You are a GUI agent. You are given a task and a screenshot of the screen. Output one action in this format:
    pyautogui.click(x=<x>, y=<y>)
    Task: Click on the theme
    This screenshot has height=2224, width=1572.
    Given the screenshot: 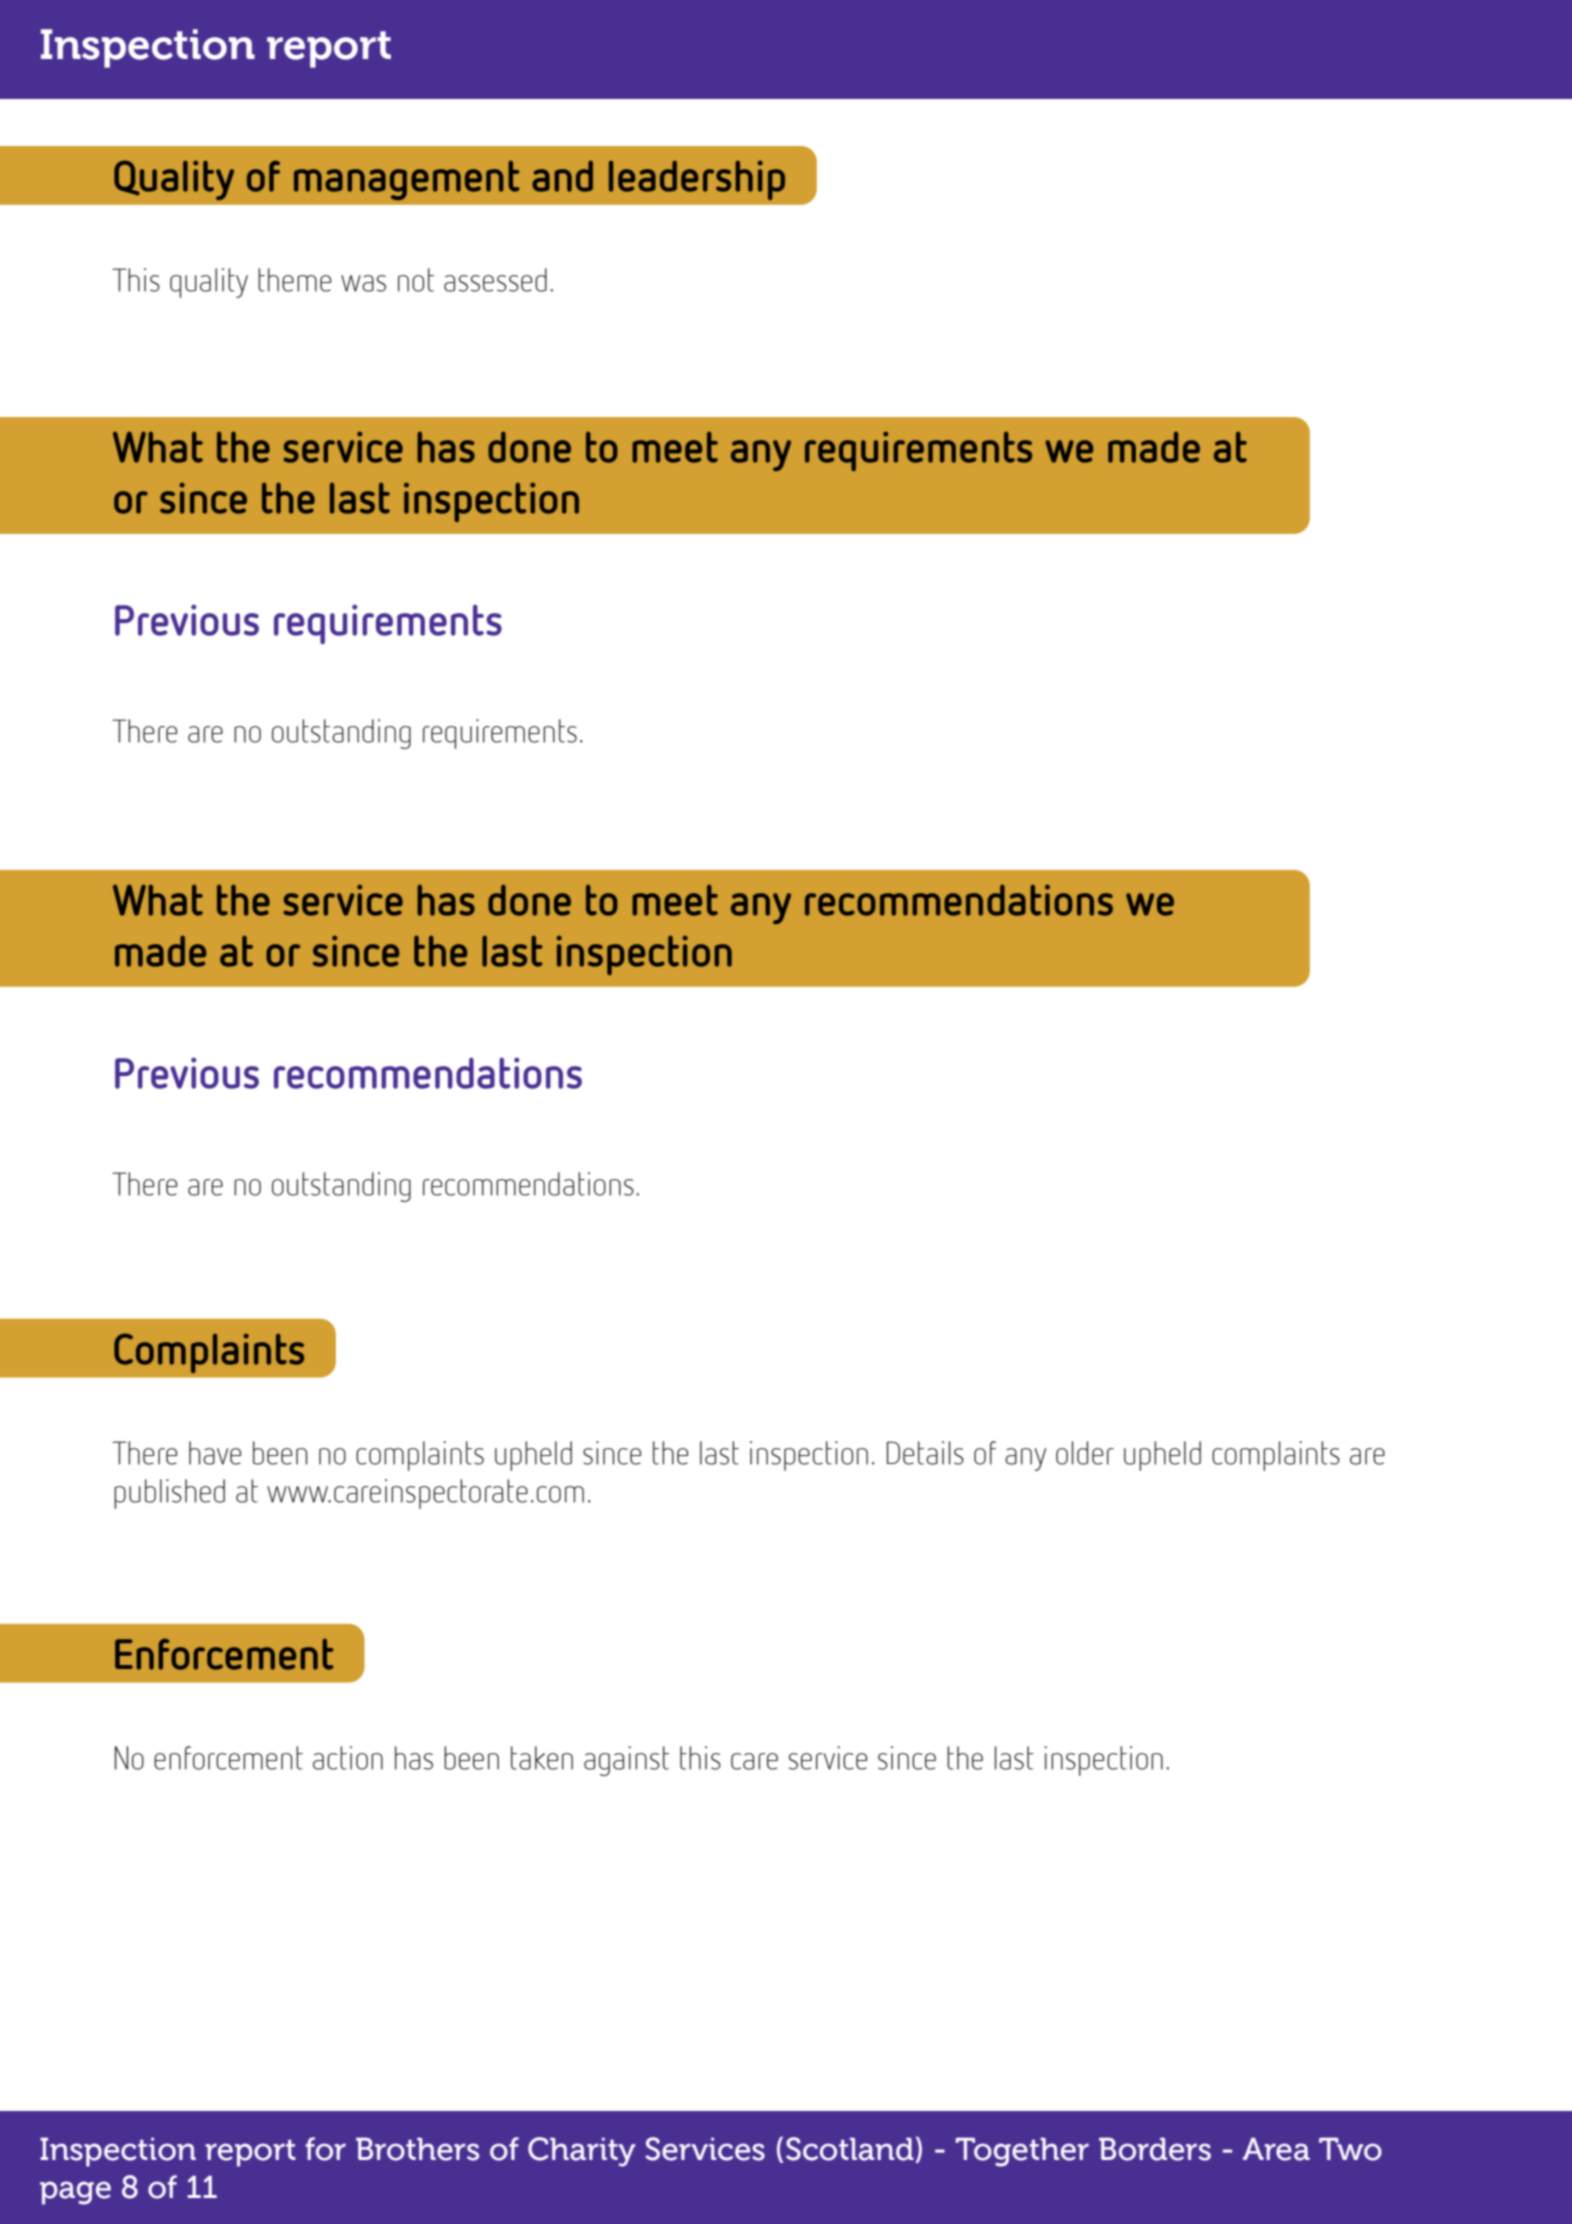 What is the action you would take?
    pyautogui.click(x=294, y=280)
